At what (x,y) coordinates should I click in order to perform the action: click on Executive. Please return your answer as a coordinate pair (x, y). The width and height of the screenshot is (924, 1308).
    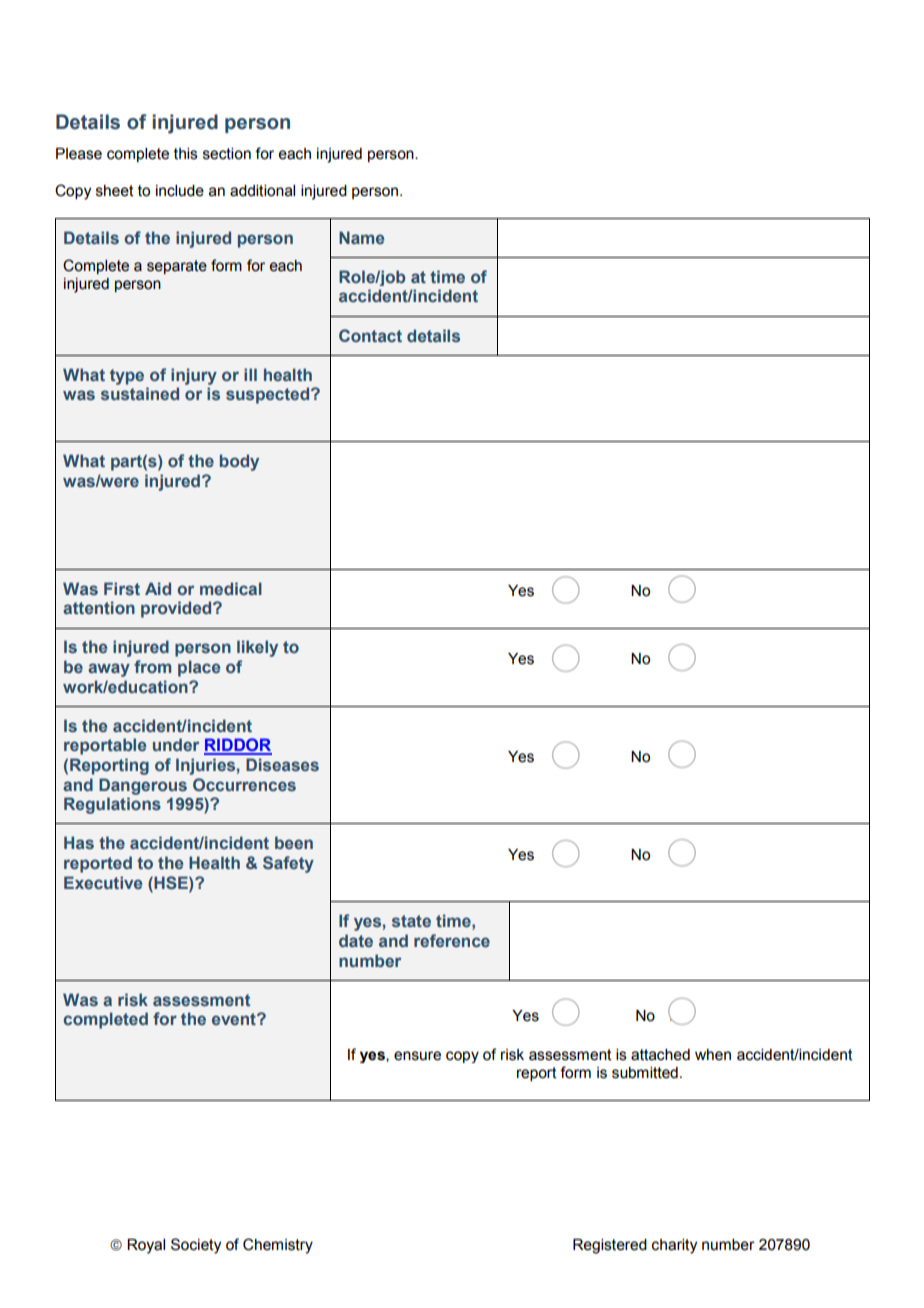
    Looking at the image, I should click on (103, 882).
